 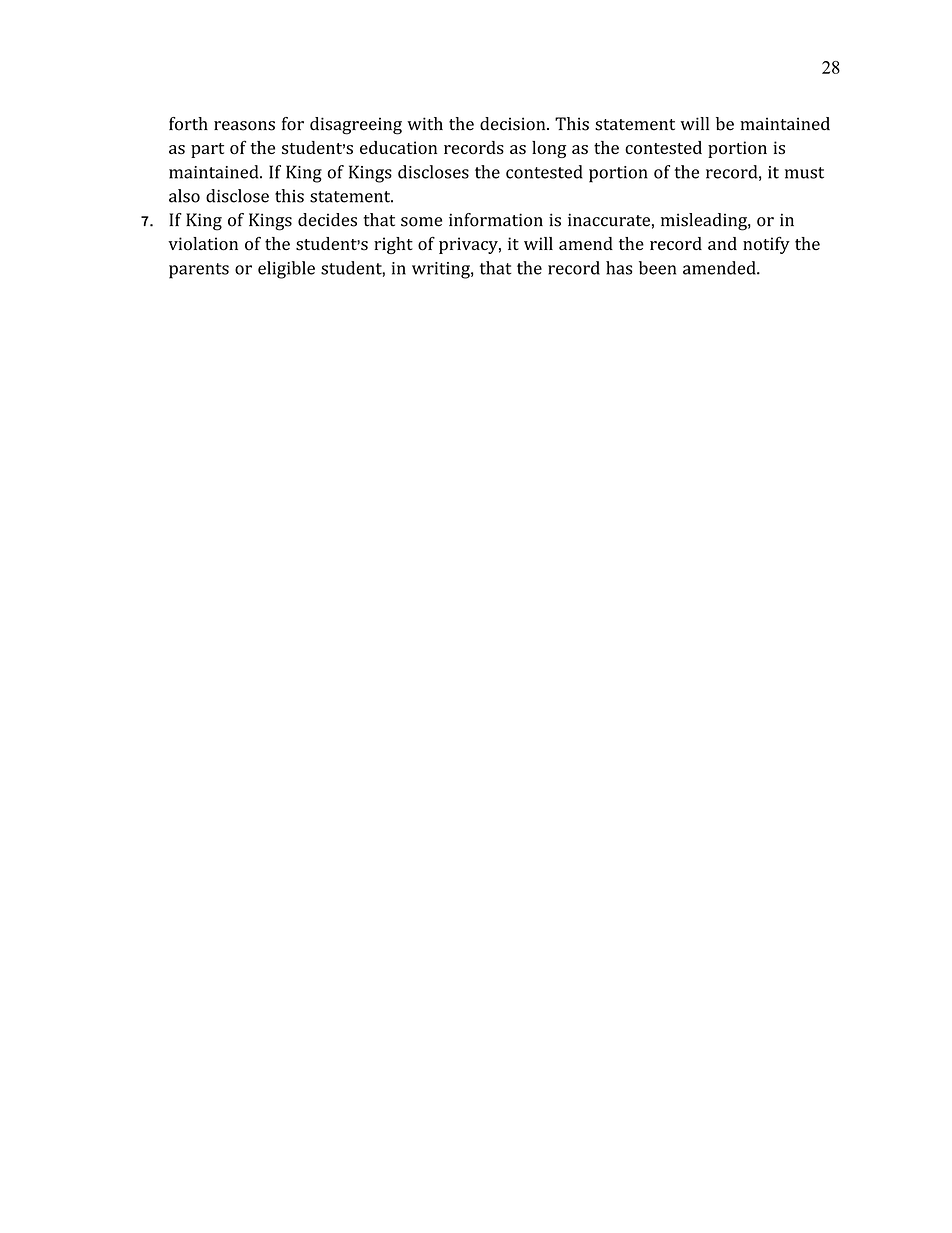 What do you see at coordinates (244, 126) in the screenshot?
I see `reasons` at bounding box center [244, 126].
